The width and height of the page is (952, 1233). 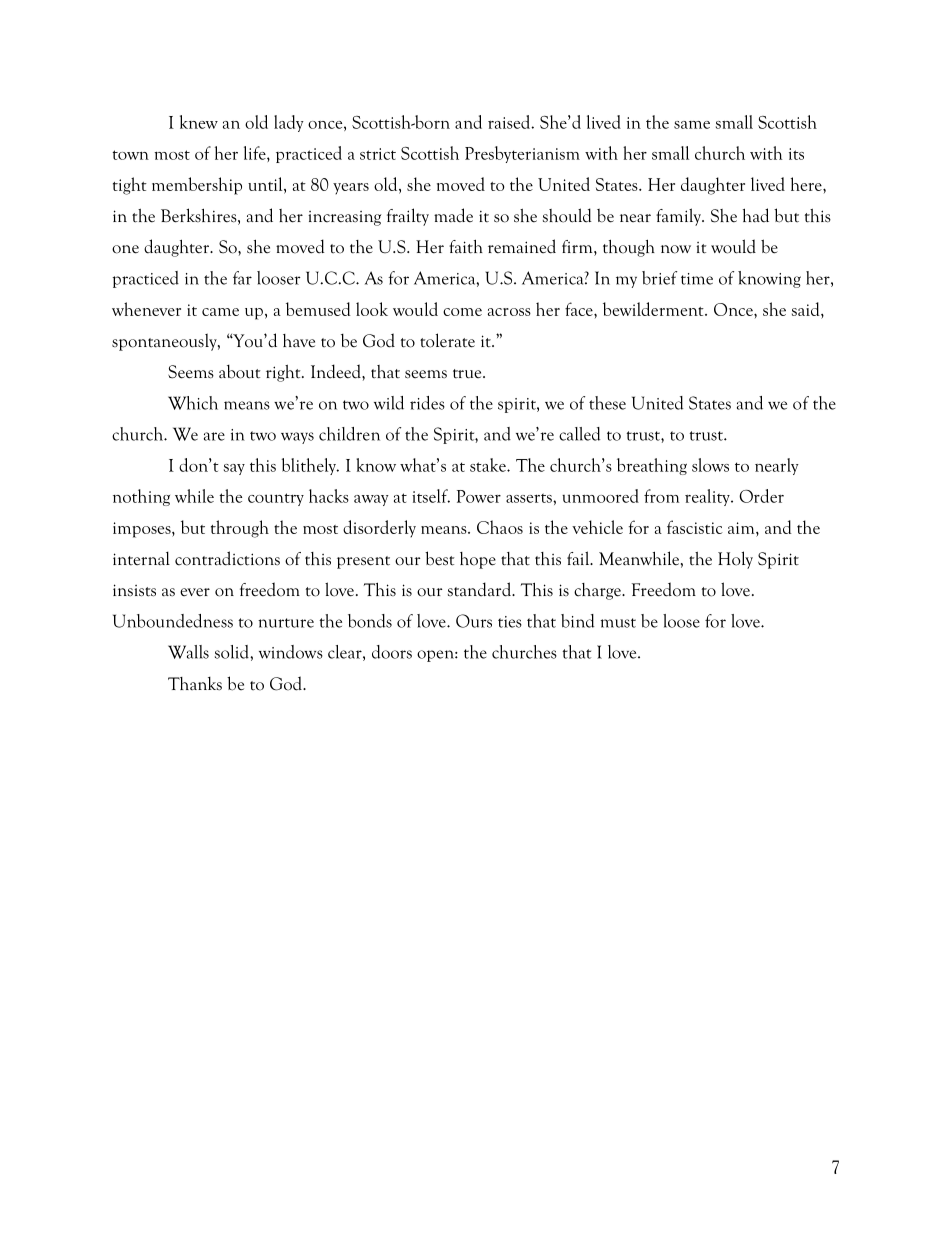 What do you see at coordinates (522, 154) in the page?
I see `Presbyterianism` at bounding box center [522, 154].
